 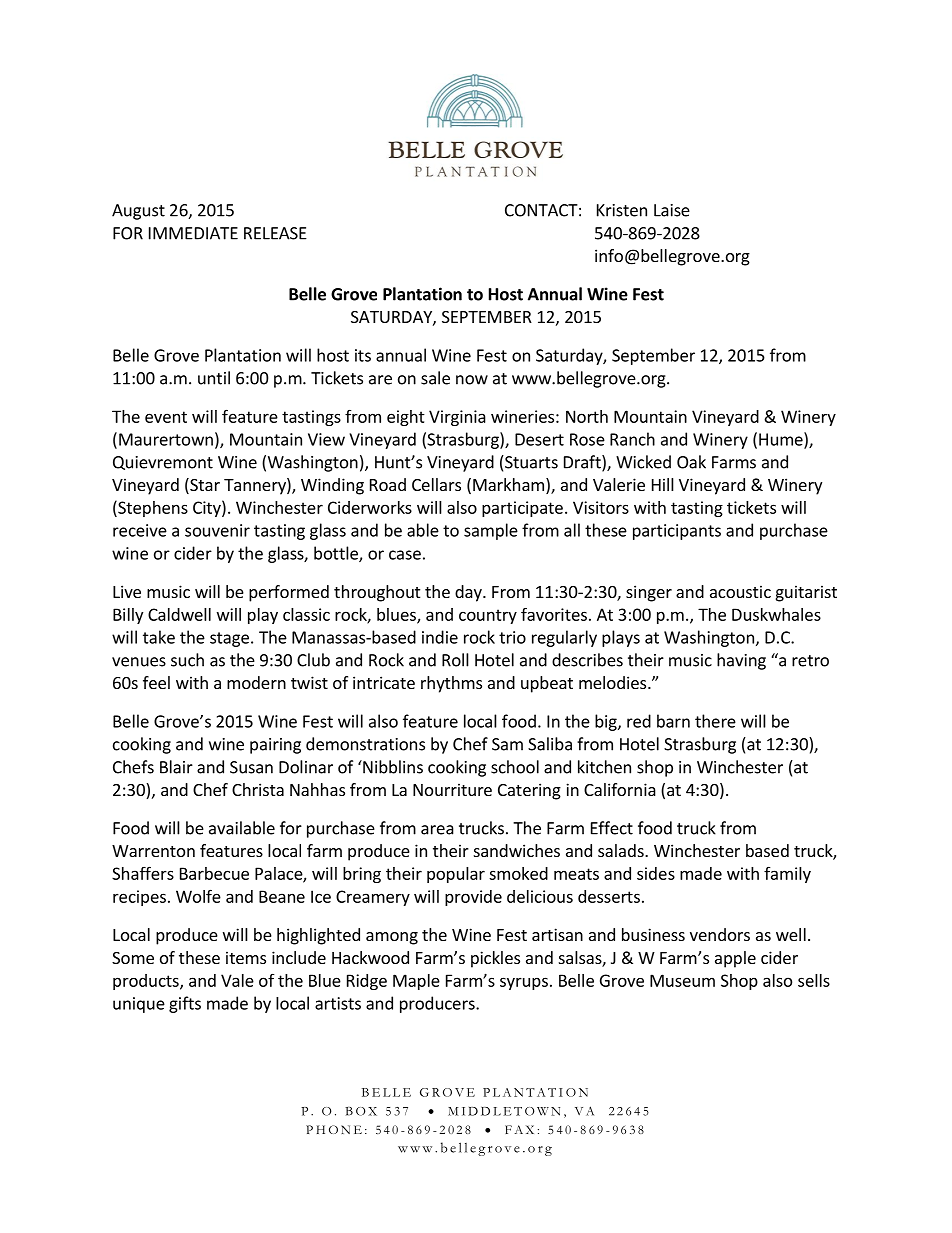 What do you see at coordinates (587, 416) in the image?
I see `North` at bounding box center [587, 416].
